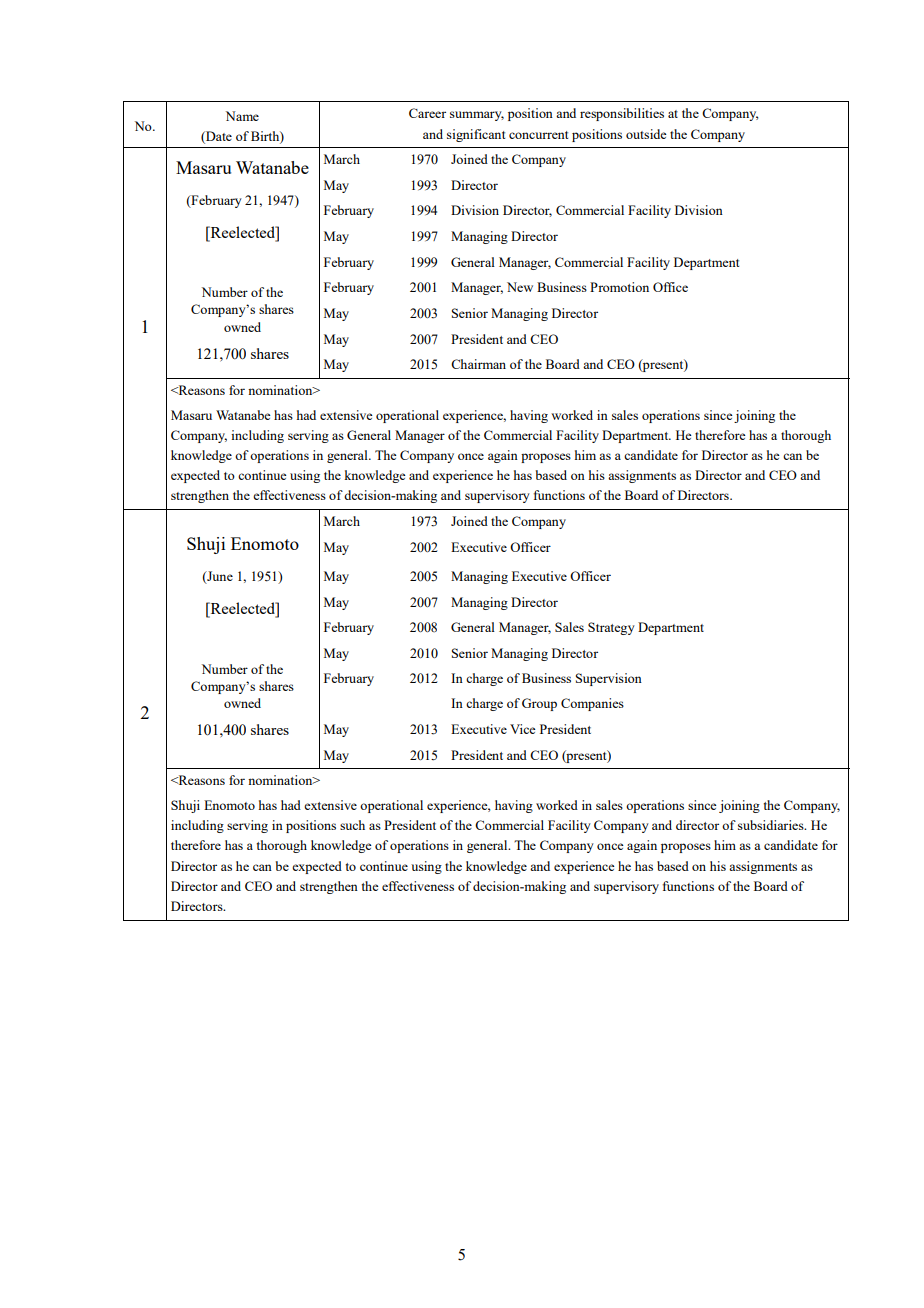  What do you see at coordinates (646, 134) in the screenshot?
I see `outside` at bounding box center [646, 134].
